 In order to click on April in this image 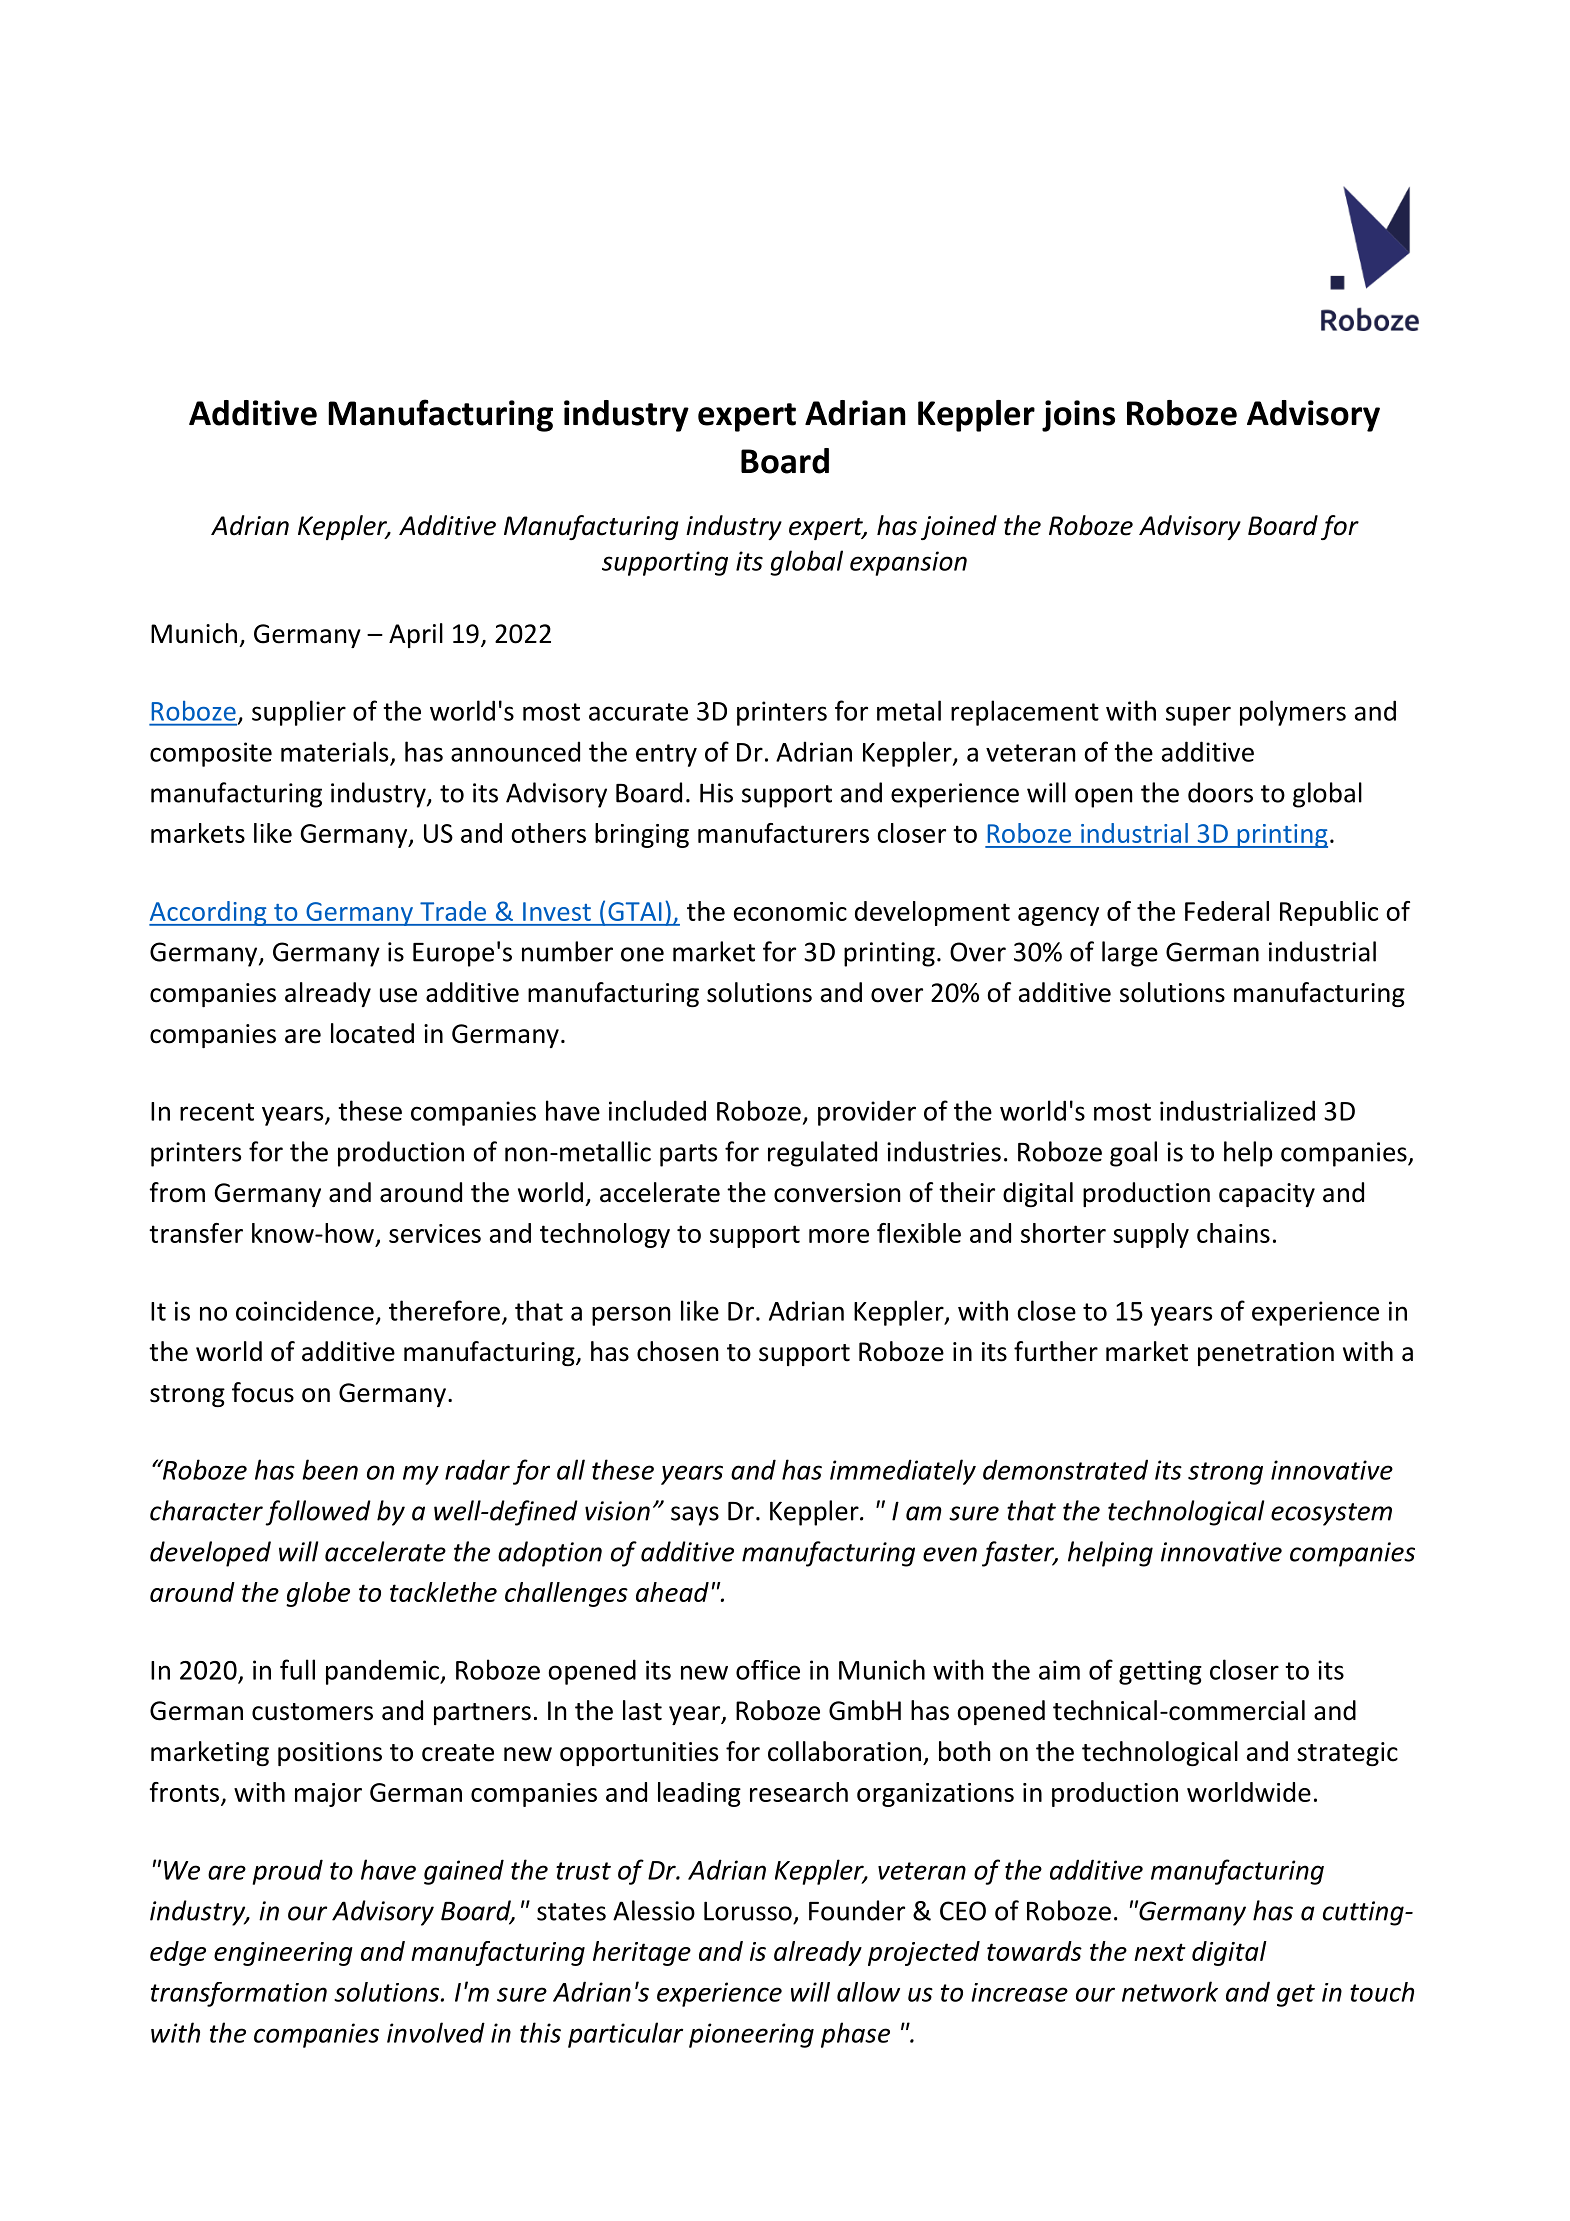, I will do `click(416, 635)`.
